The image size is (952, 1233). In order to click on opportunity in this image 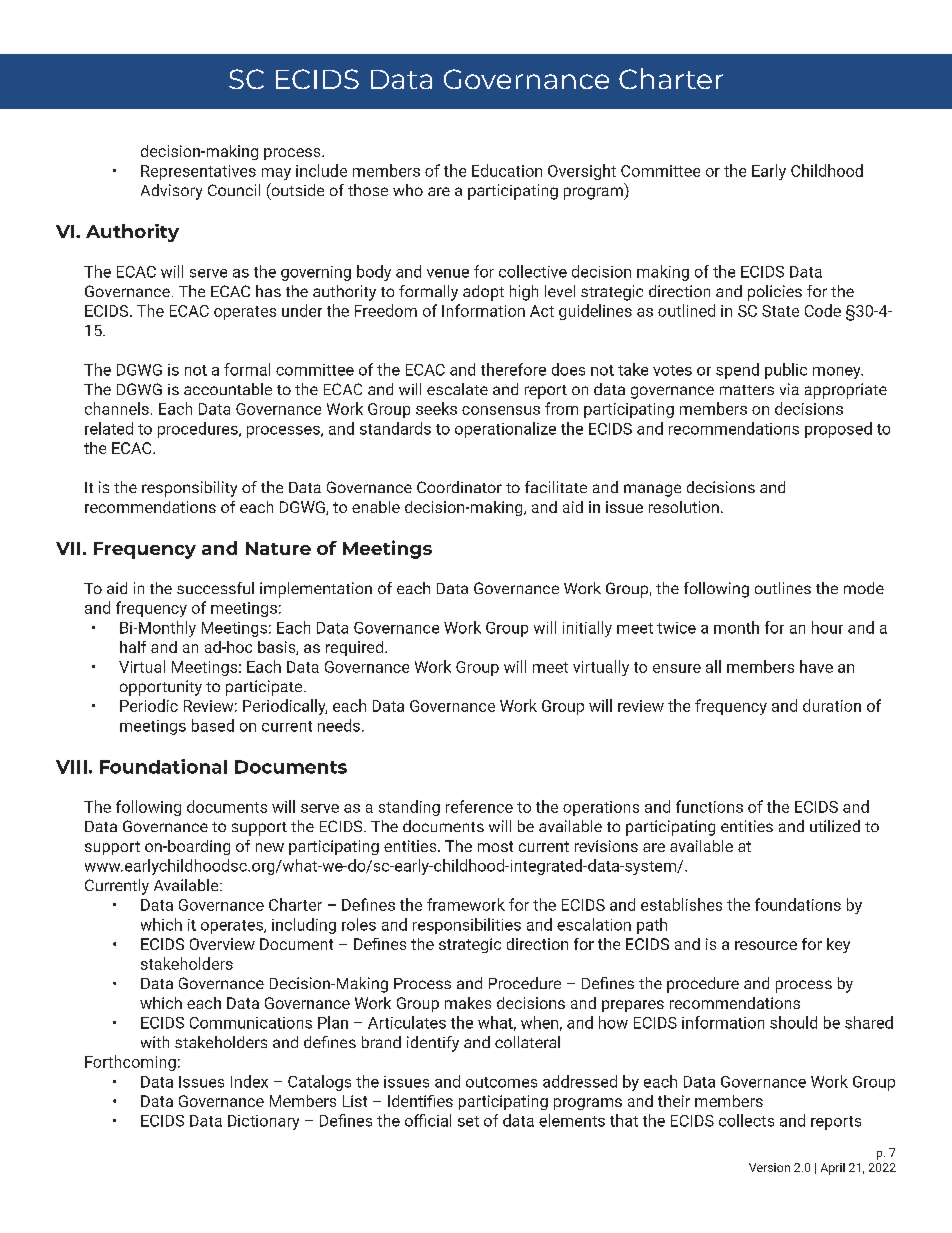, I will do `click(161, 688)`.
